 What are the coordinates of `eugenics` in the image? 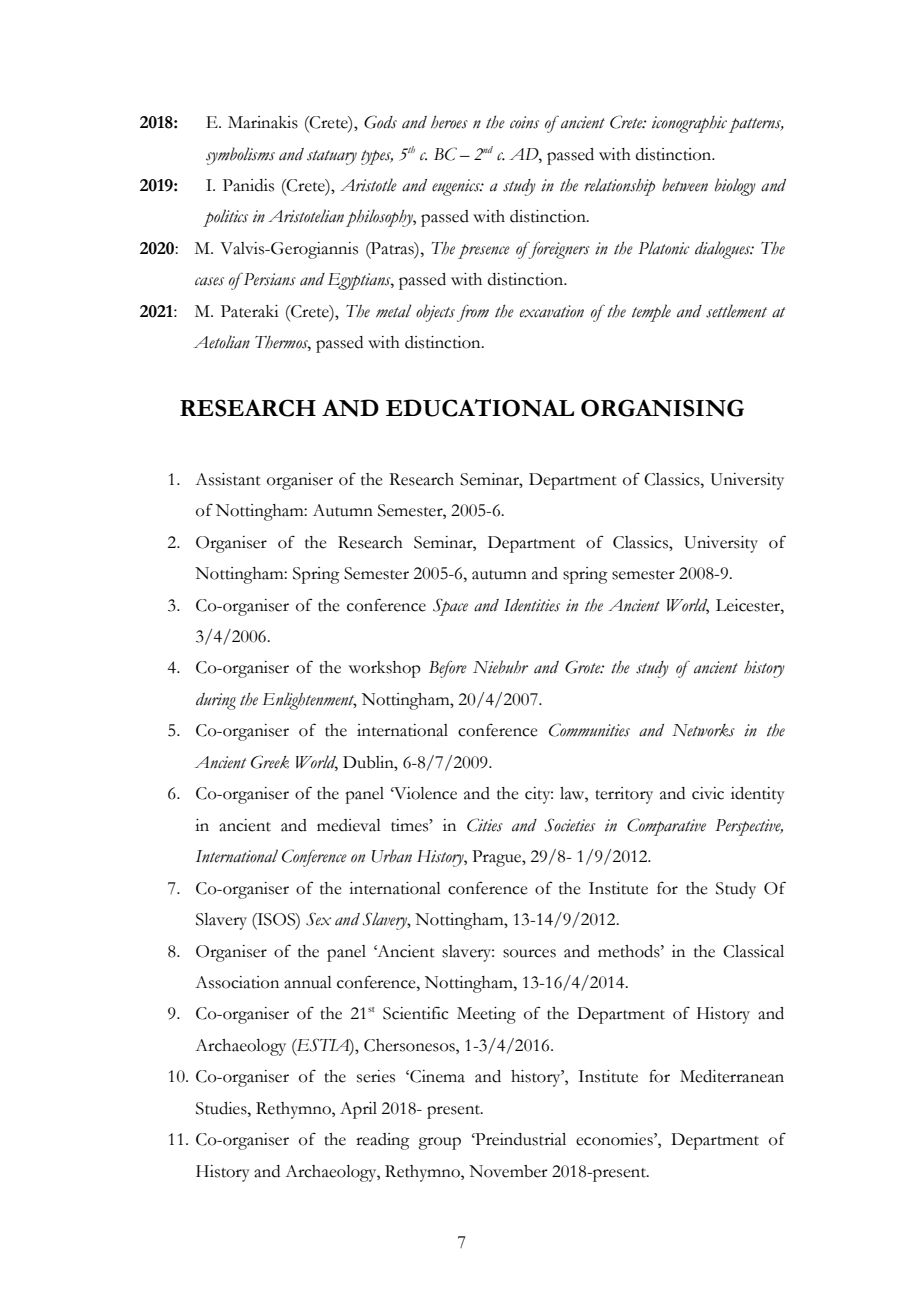 It's located at (457, 187).
